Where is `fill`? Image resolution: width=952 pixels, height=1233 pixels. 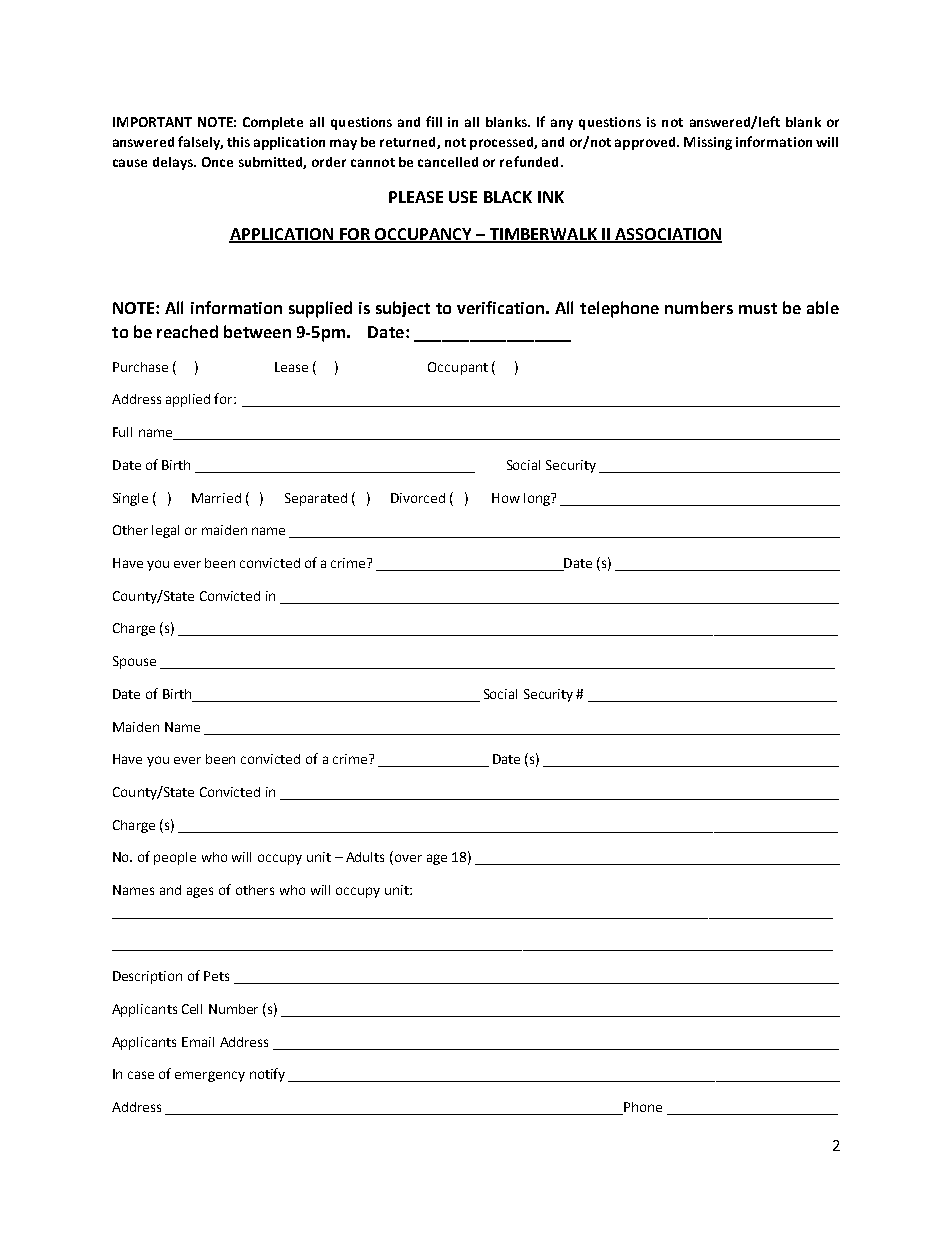
fill is located at coordinates (434, 121).
